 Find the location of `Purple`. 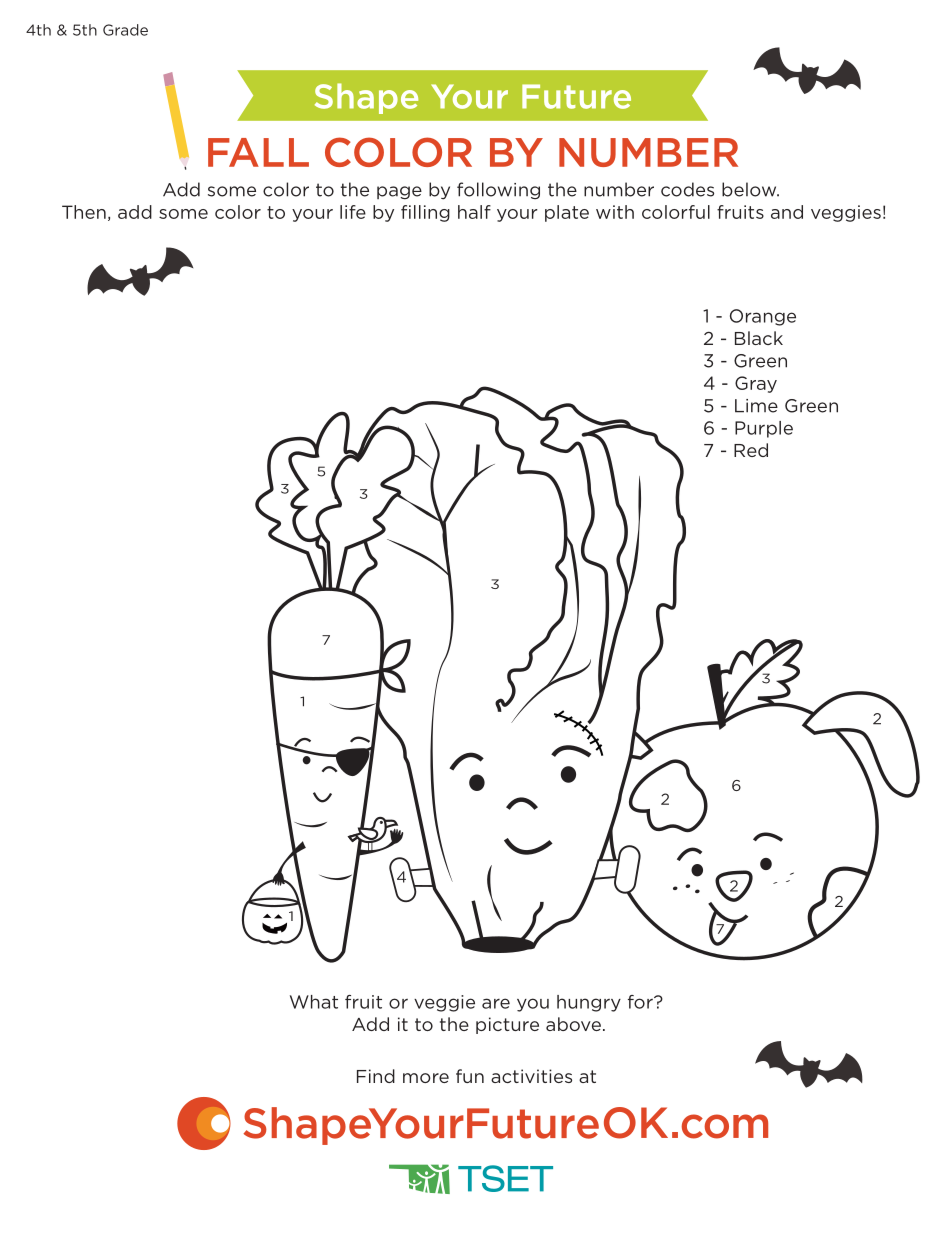

Purple is located at coordinates (764, 429).
